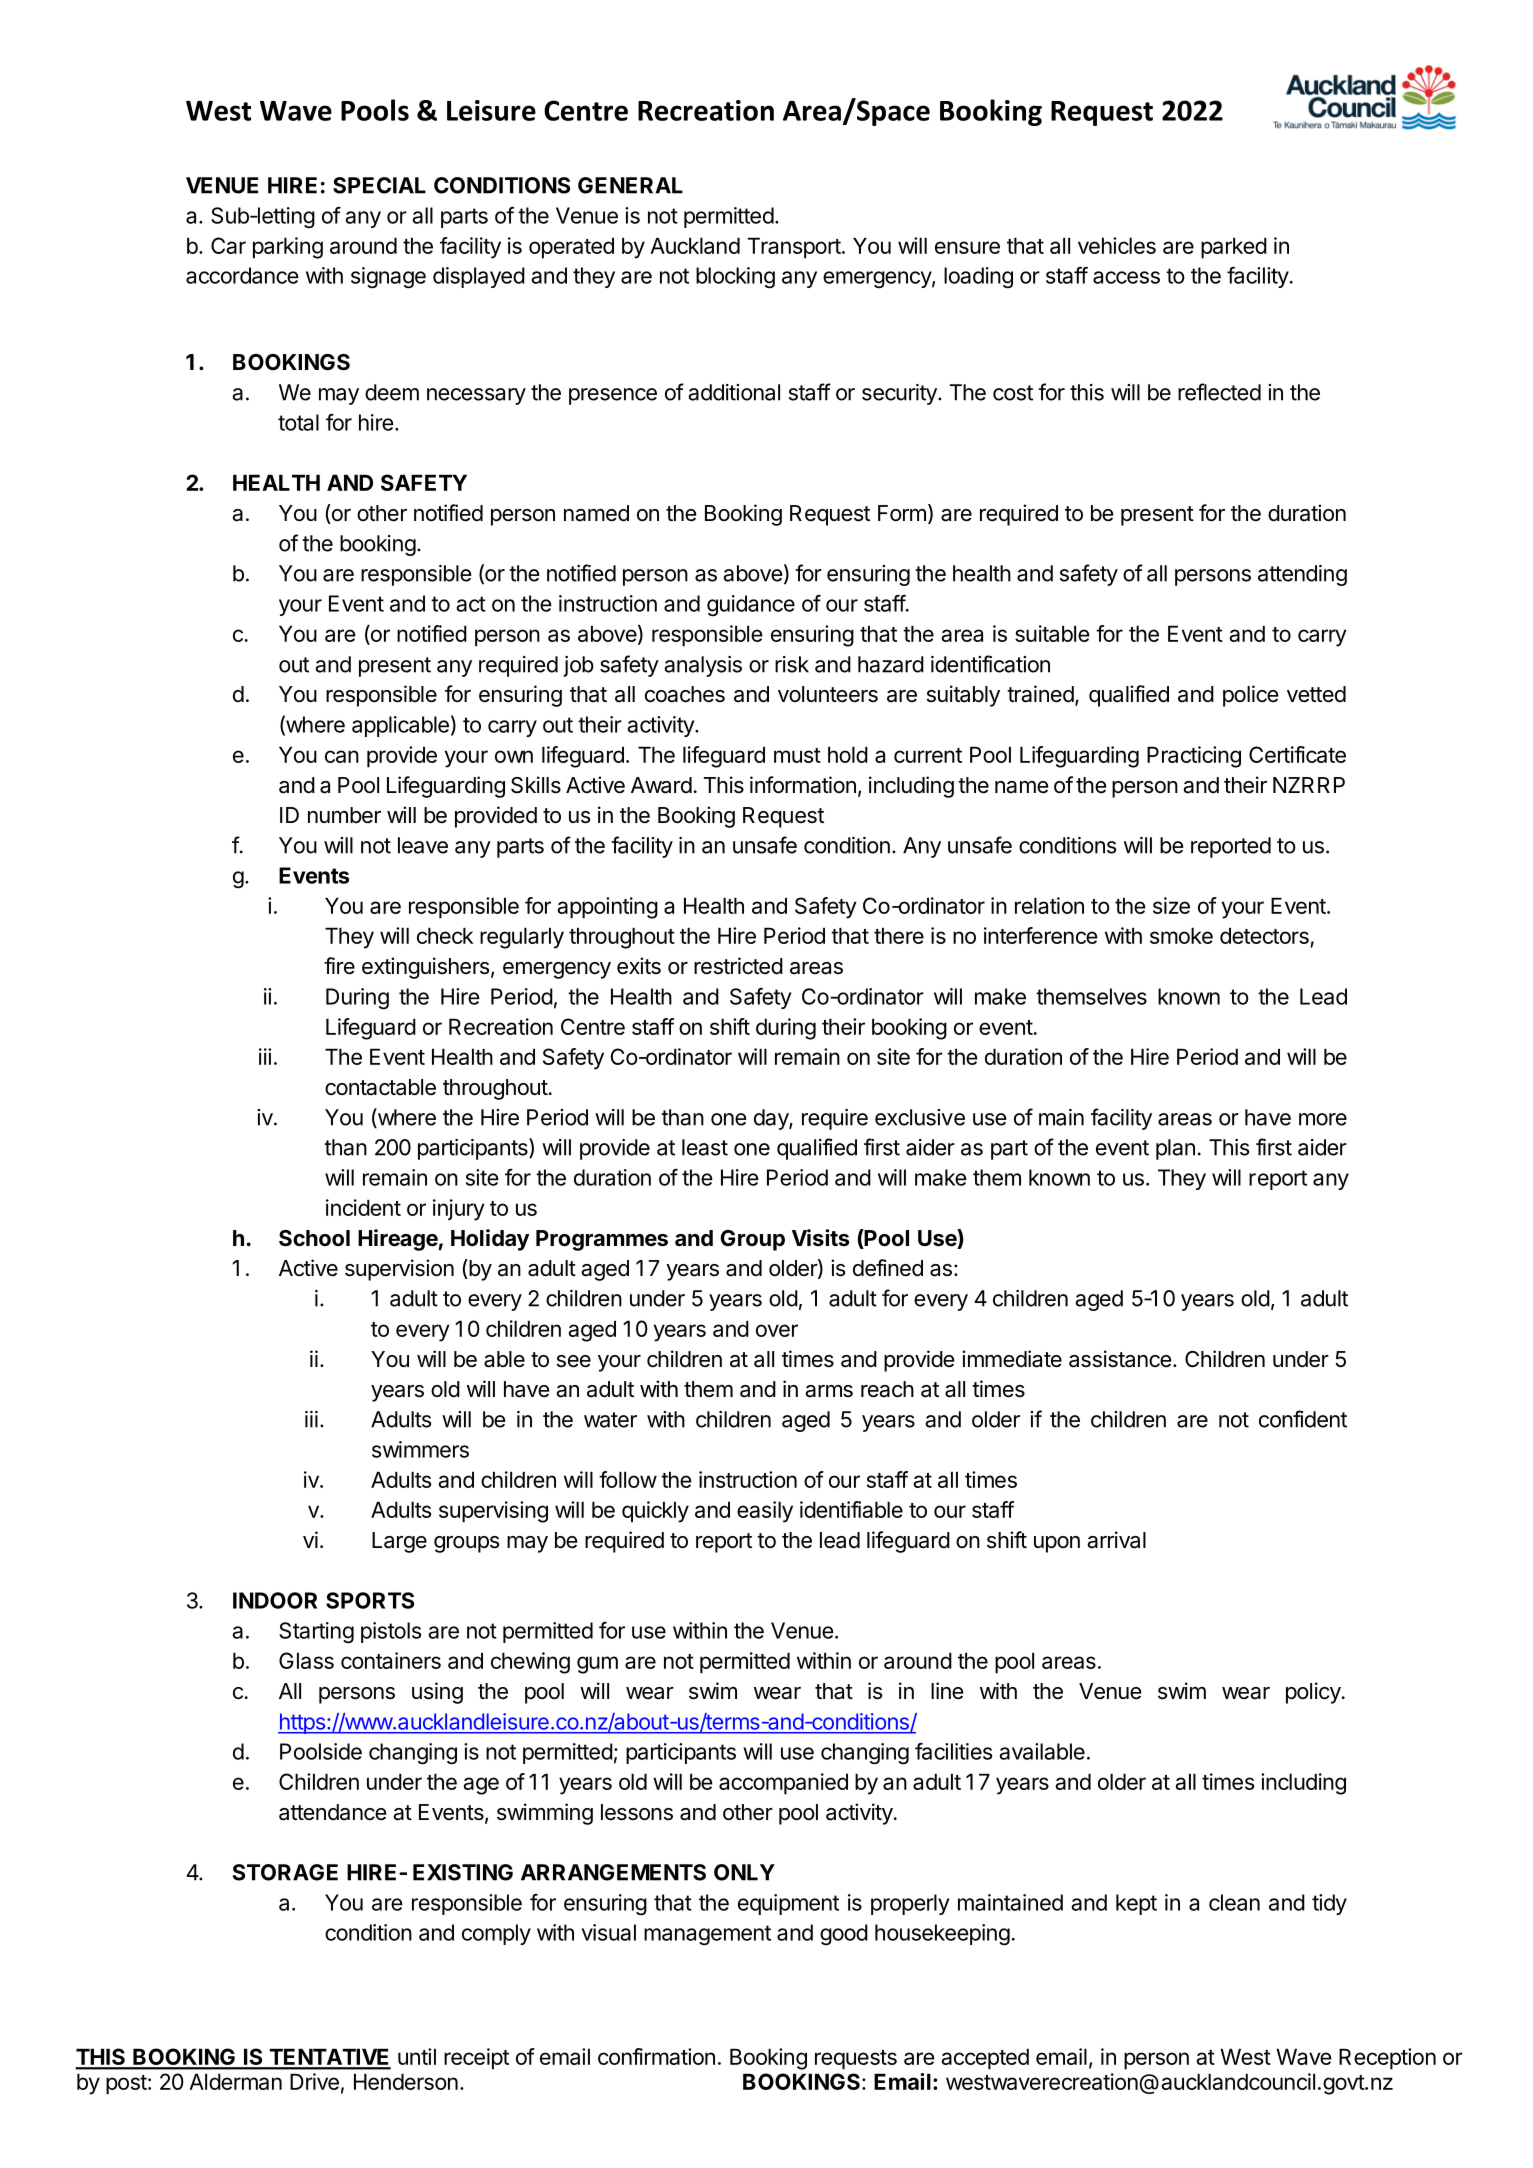 This screenshot has height=2168, width=1533. What do you see at coordinates (656, 2056) in the screenshot?
I see `confirmation` at bounding box center [656, 2056].
